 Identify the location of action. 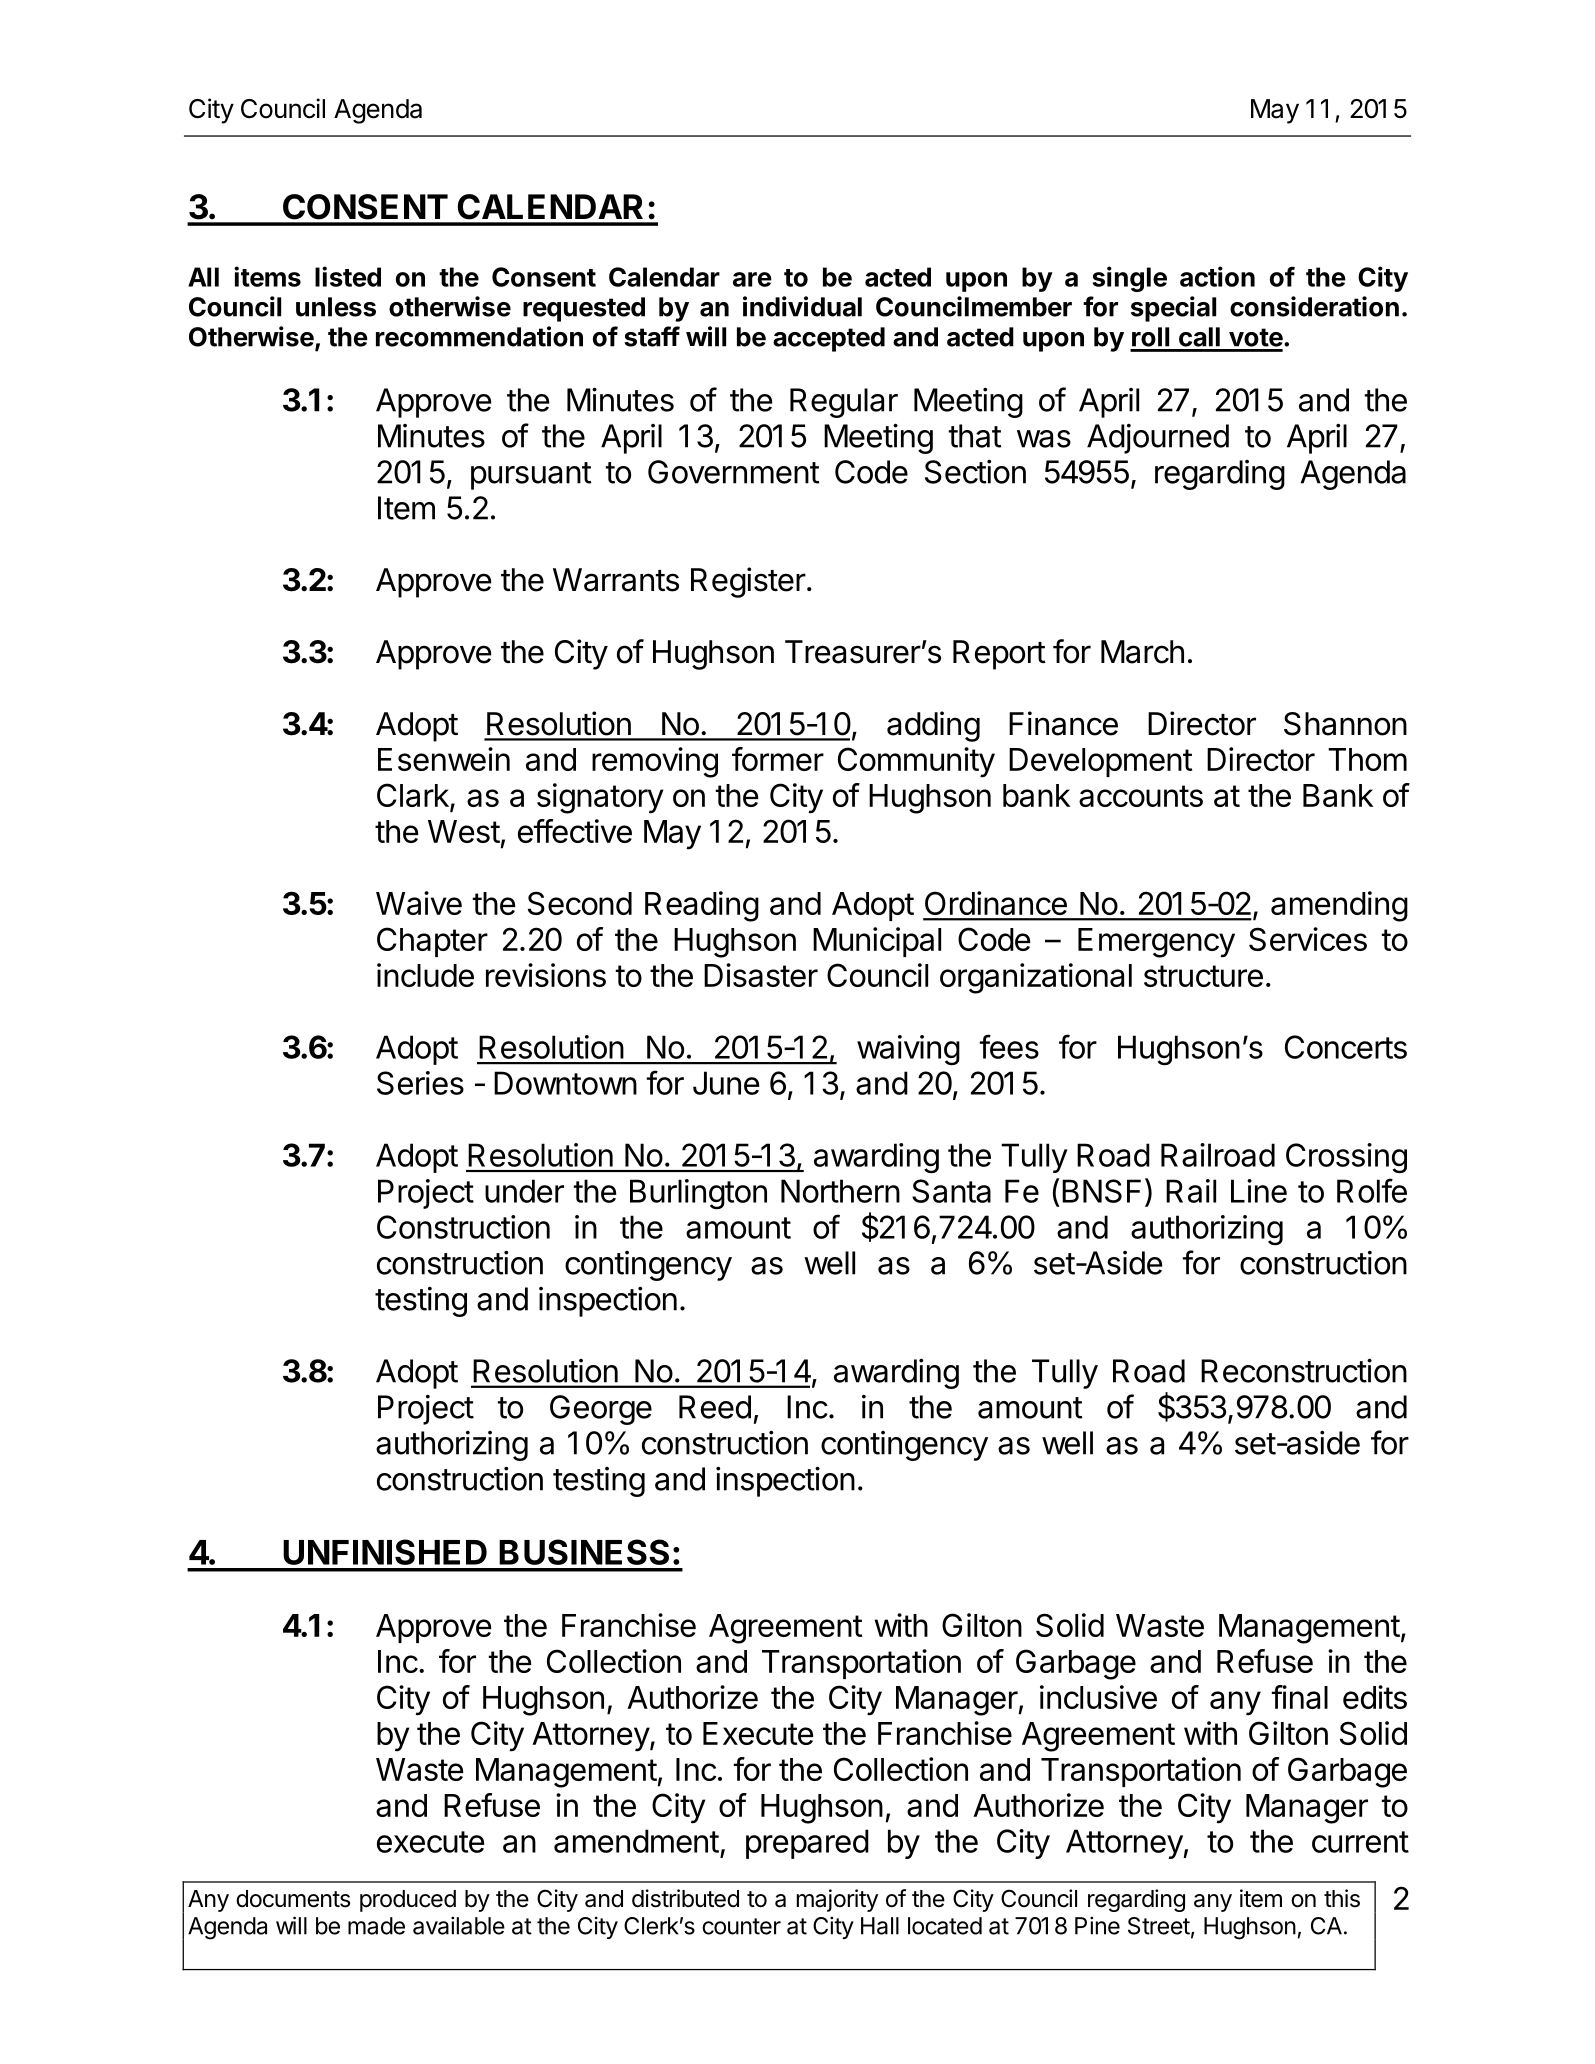
(1217, 276).
